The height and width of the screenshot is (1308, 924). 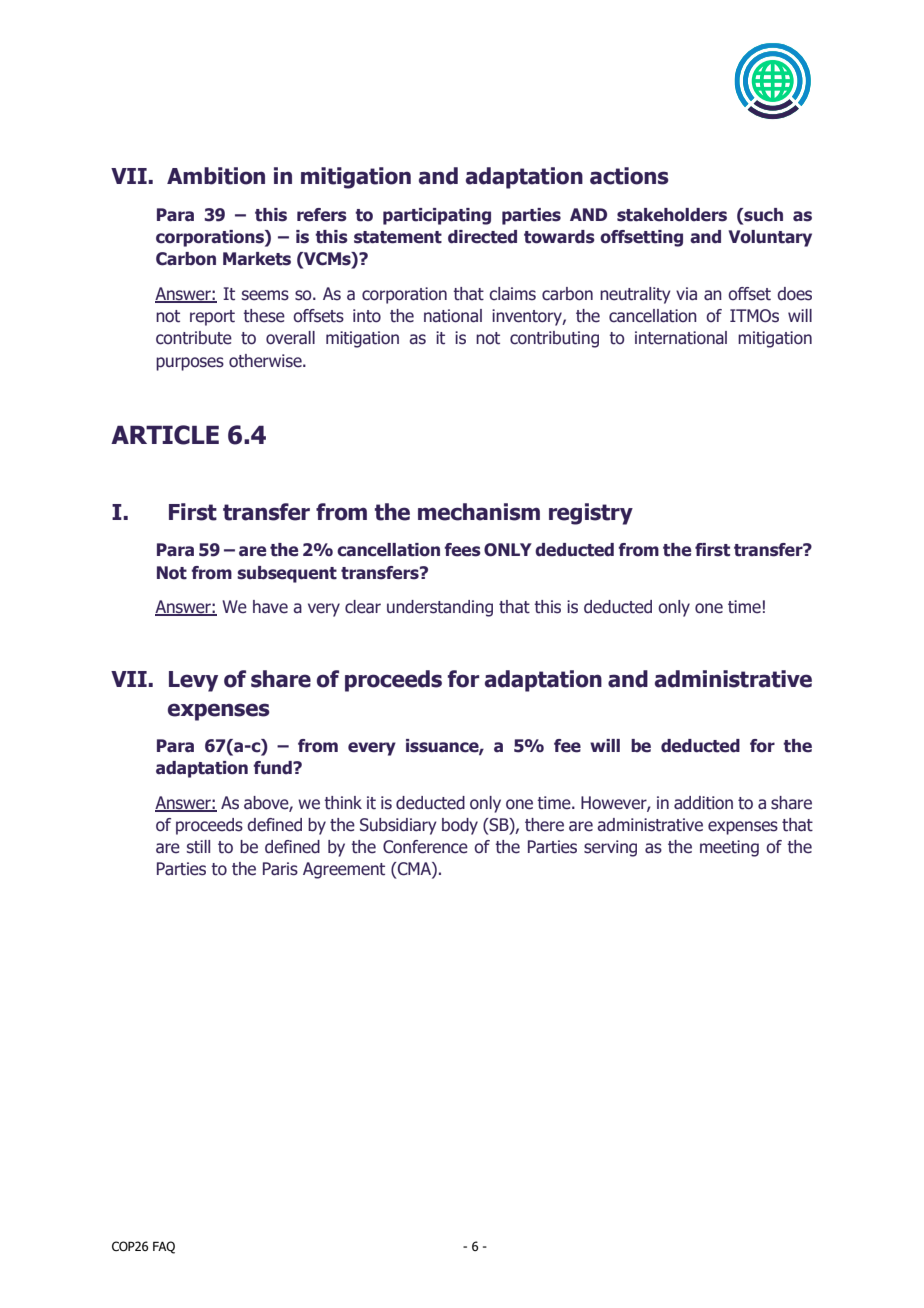 What do you see at coordinates (164, 1247) in the screenshot?
I see `FAQ` at bounding box center [164, 1247].
